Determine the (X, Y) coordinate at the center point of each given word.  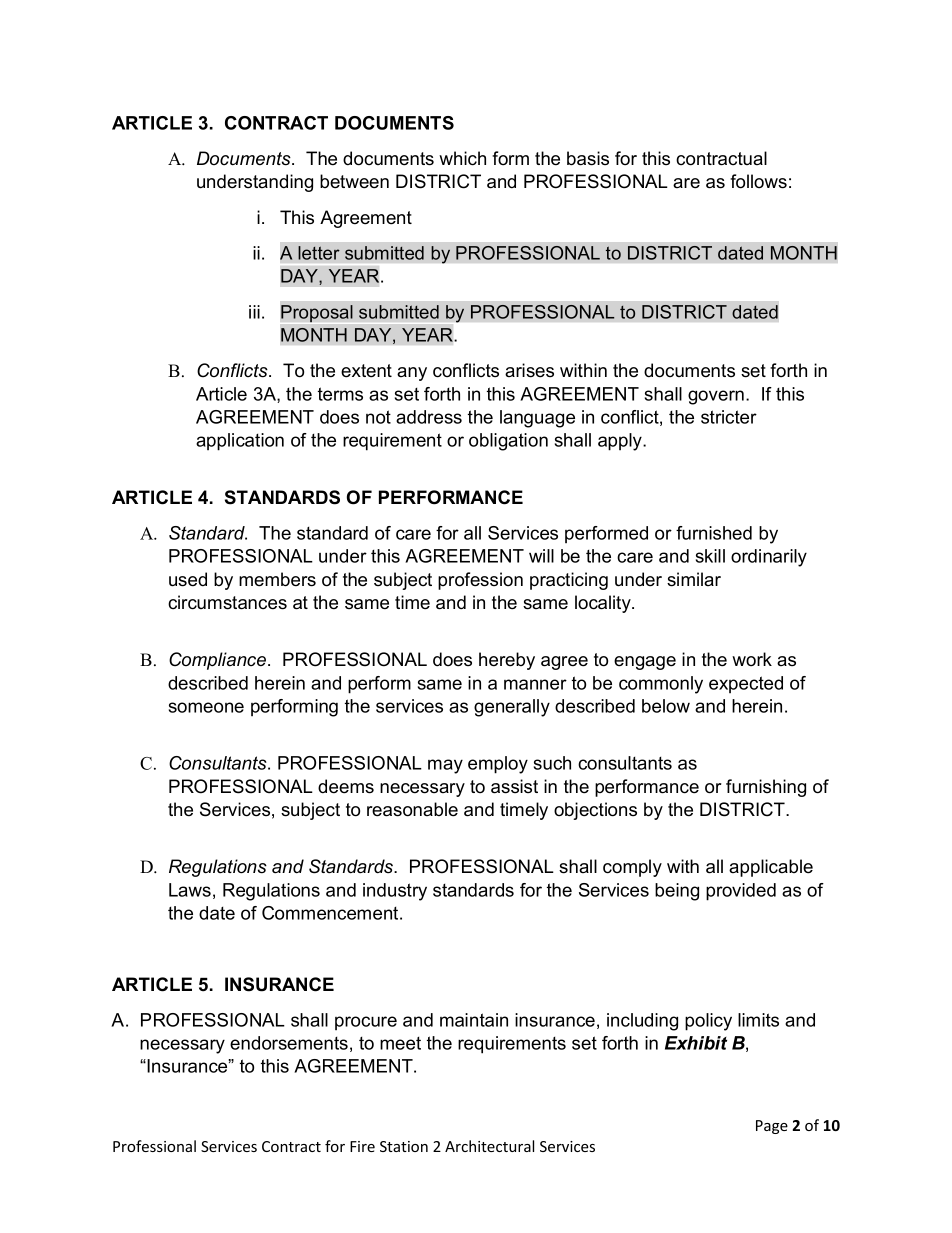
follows (758, 181)
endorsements (289, 1043)
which (462, 158)
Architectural (489, 1146)
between (354, 181)
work (752, 659)
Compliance (219, 661)
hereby (507, 661)
